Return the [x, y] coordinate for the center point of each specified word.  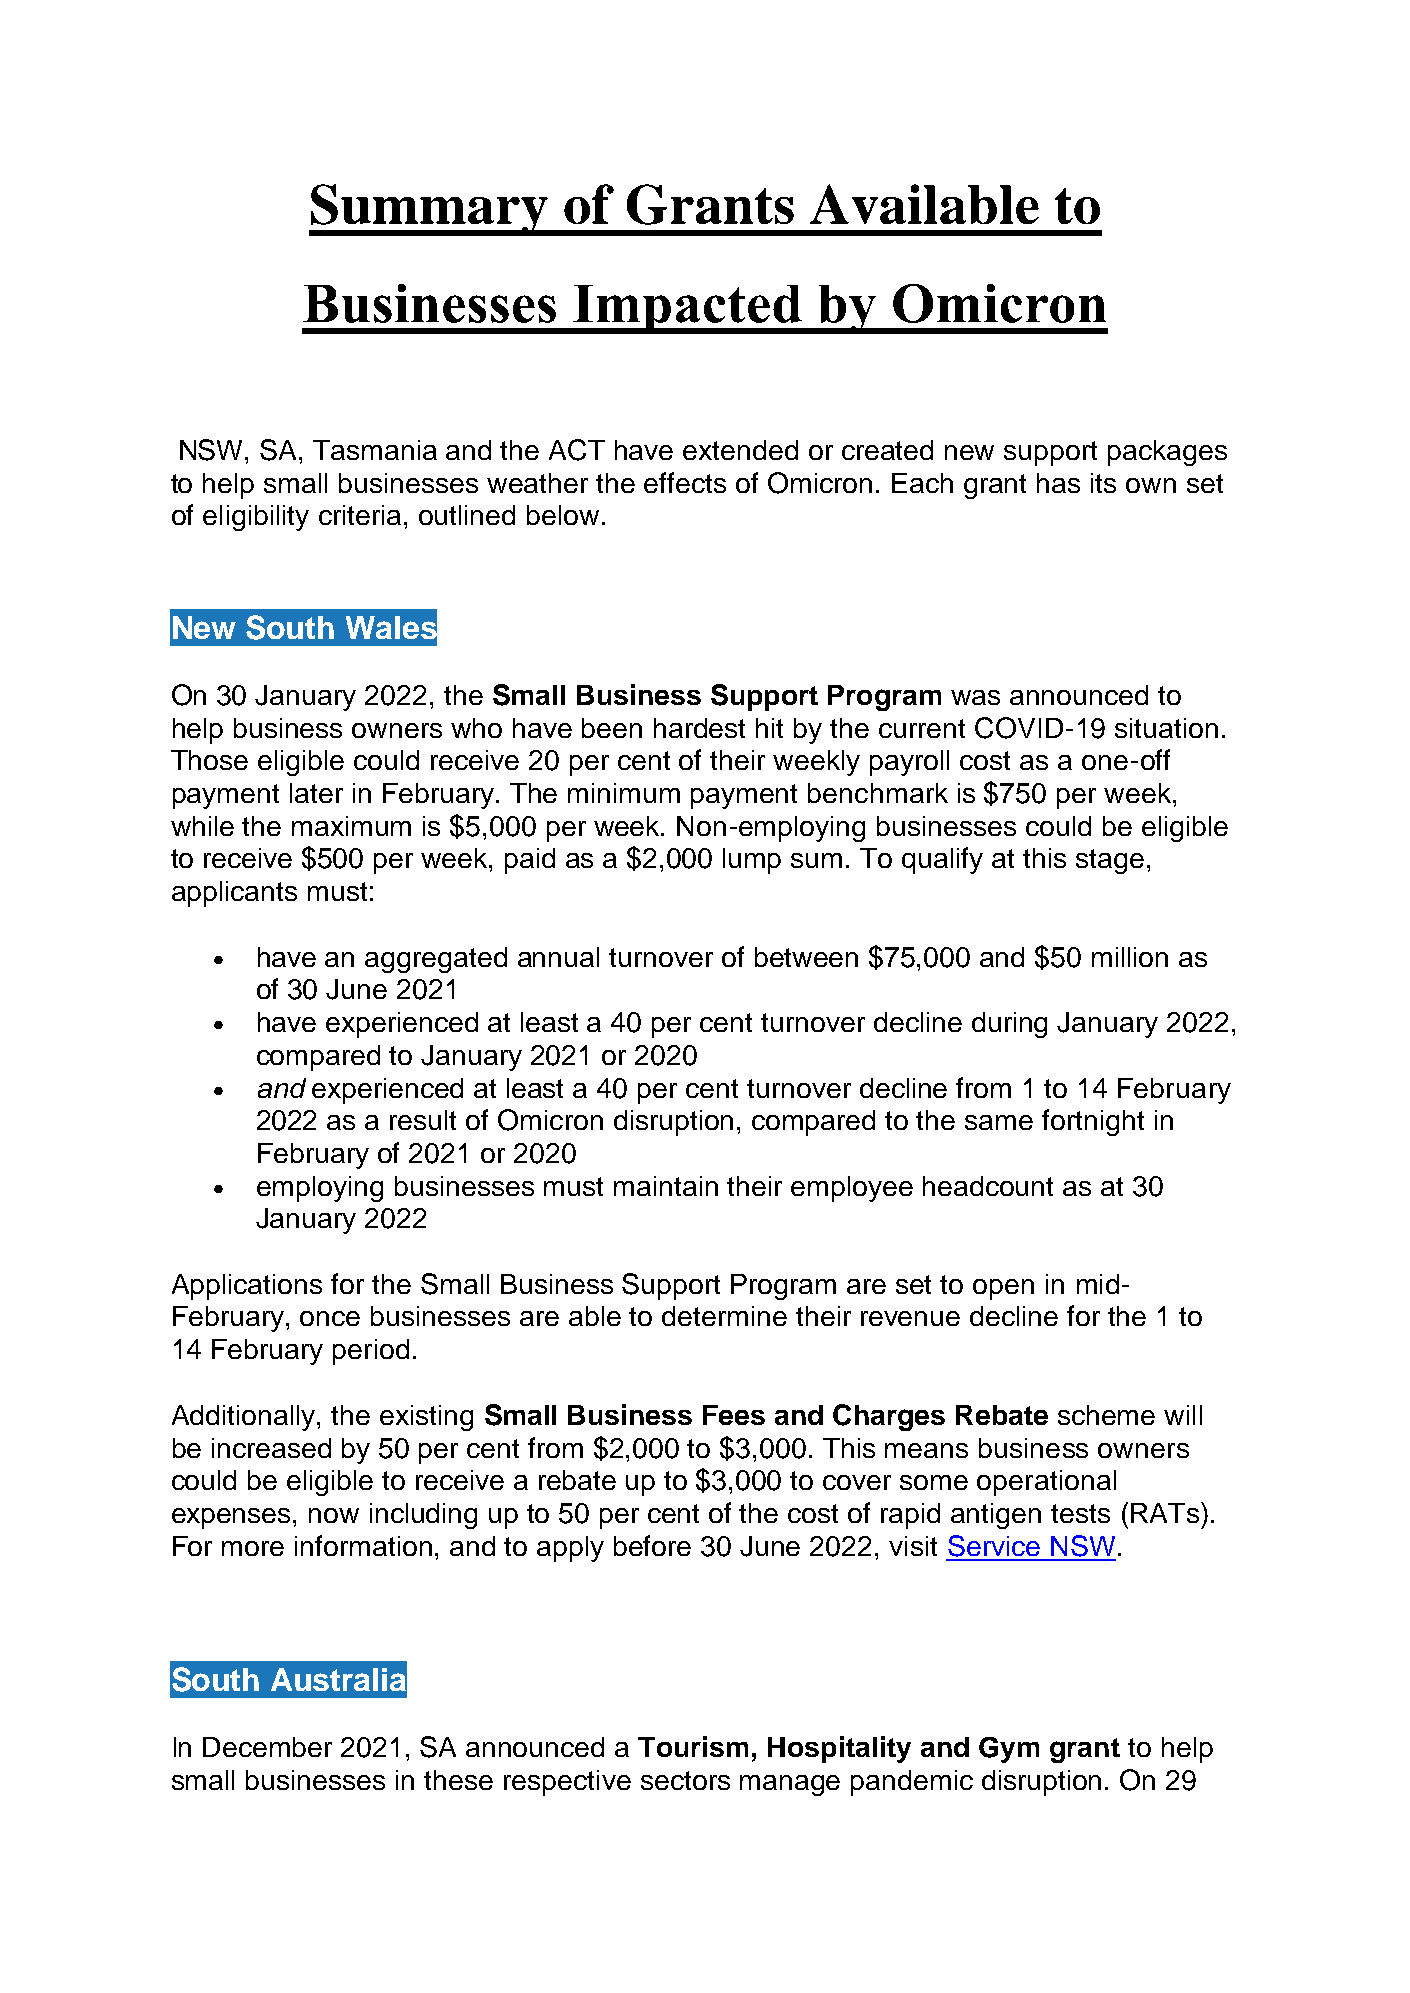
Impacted [687, 309]
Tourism [693, 1746]
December [267, 1747]
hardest [699, 728]
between [806, 957]
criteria [362, 515]
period [371, 1352]
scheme [1106, 1415]
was [975, 697]
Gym [1009, 1750]
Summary [429, 210]
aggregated [436, 960]
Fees [734, 1415]
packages [1167, 453]
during [1009, 1025]
